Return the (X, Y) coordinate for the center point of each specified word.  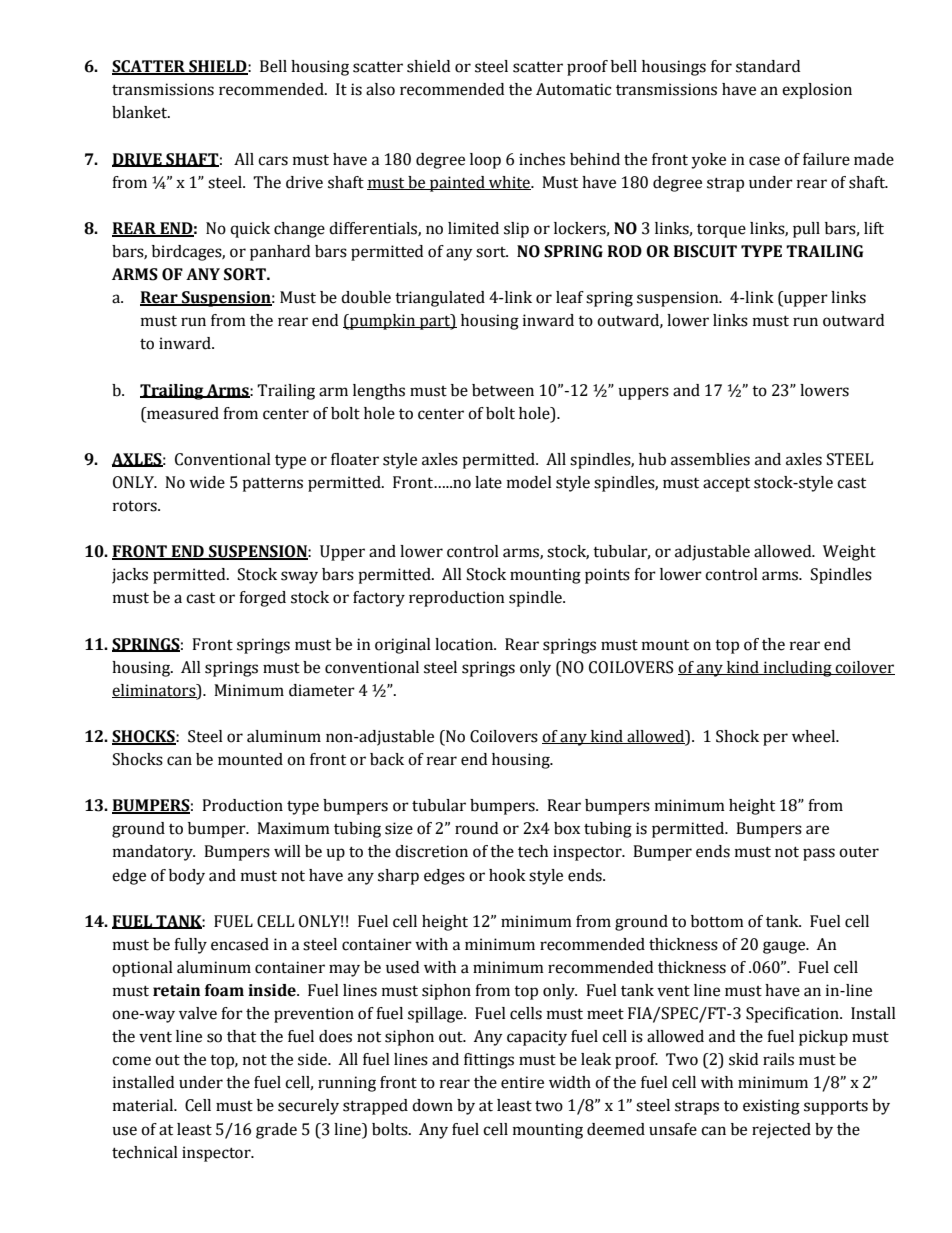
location (465, 644)
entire (522, 1082)
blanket (141, 112)
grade (276, 1131)
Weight (849, 553)
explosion (817, 91)
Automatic (573, 89)
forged (262, 599)
